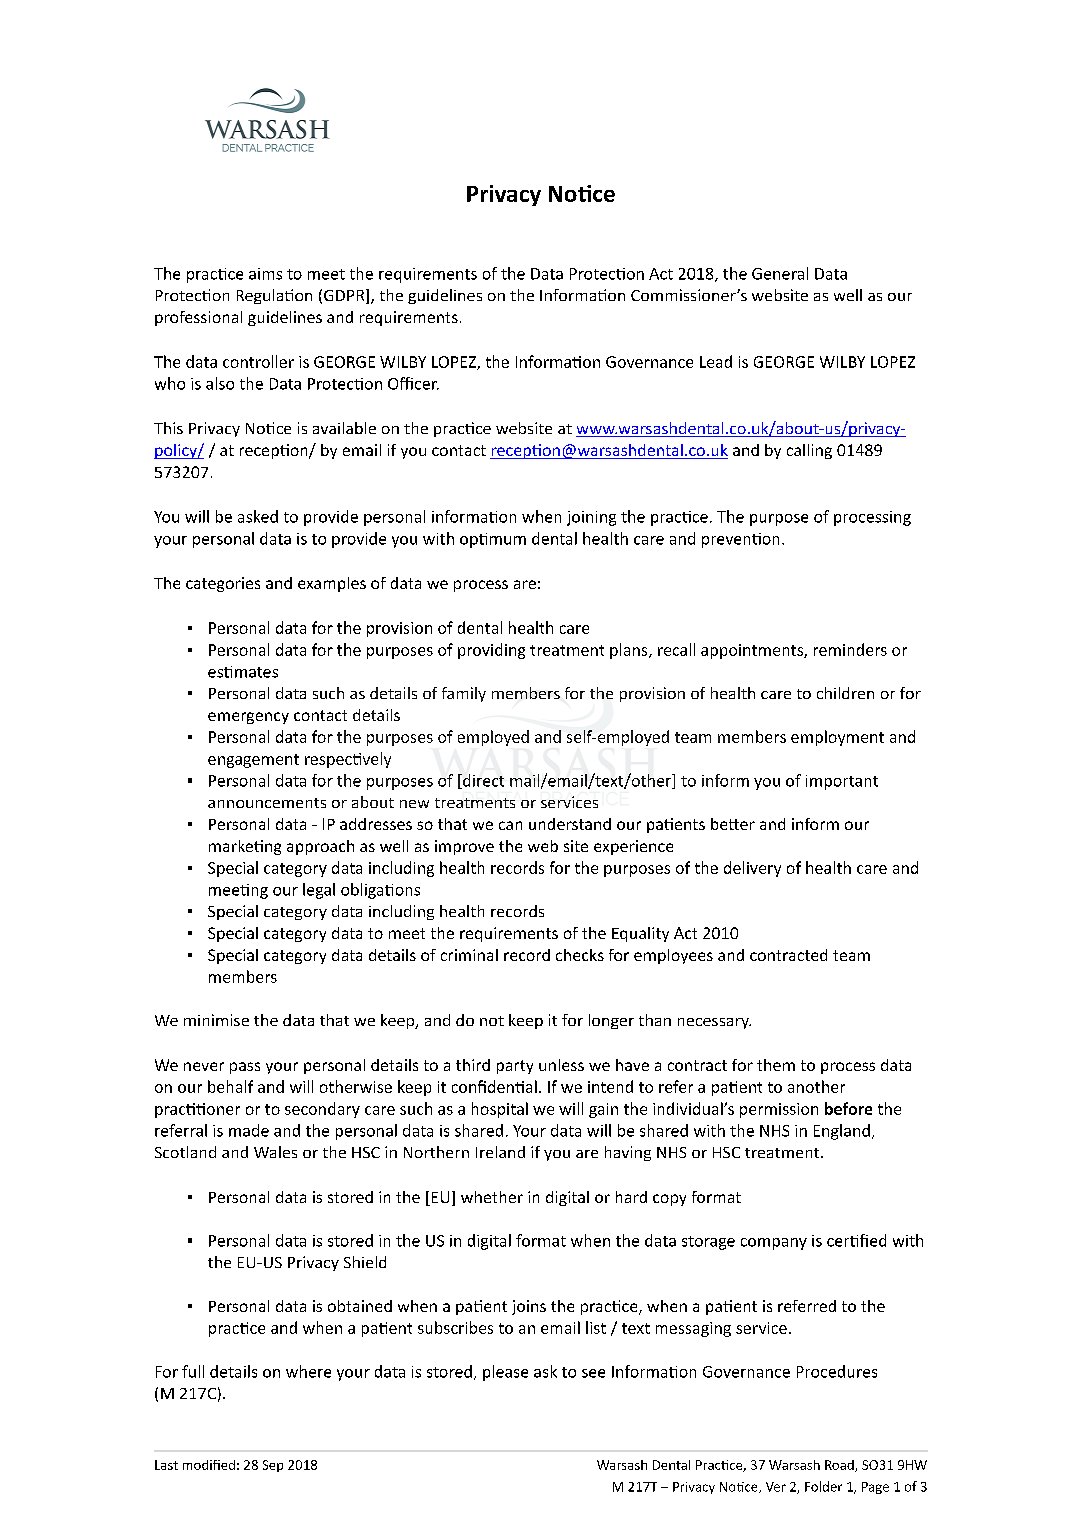  Describe the element at coordinates (413, 383) in the screenshot. I see `Officer` at that location.
